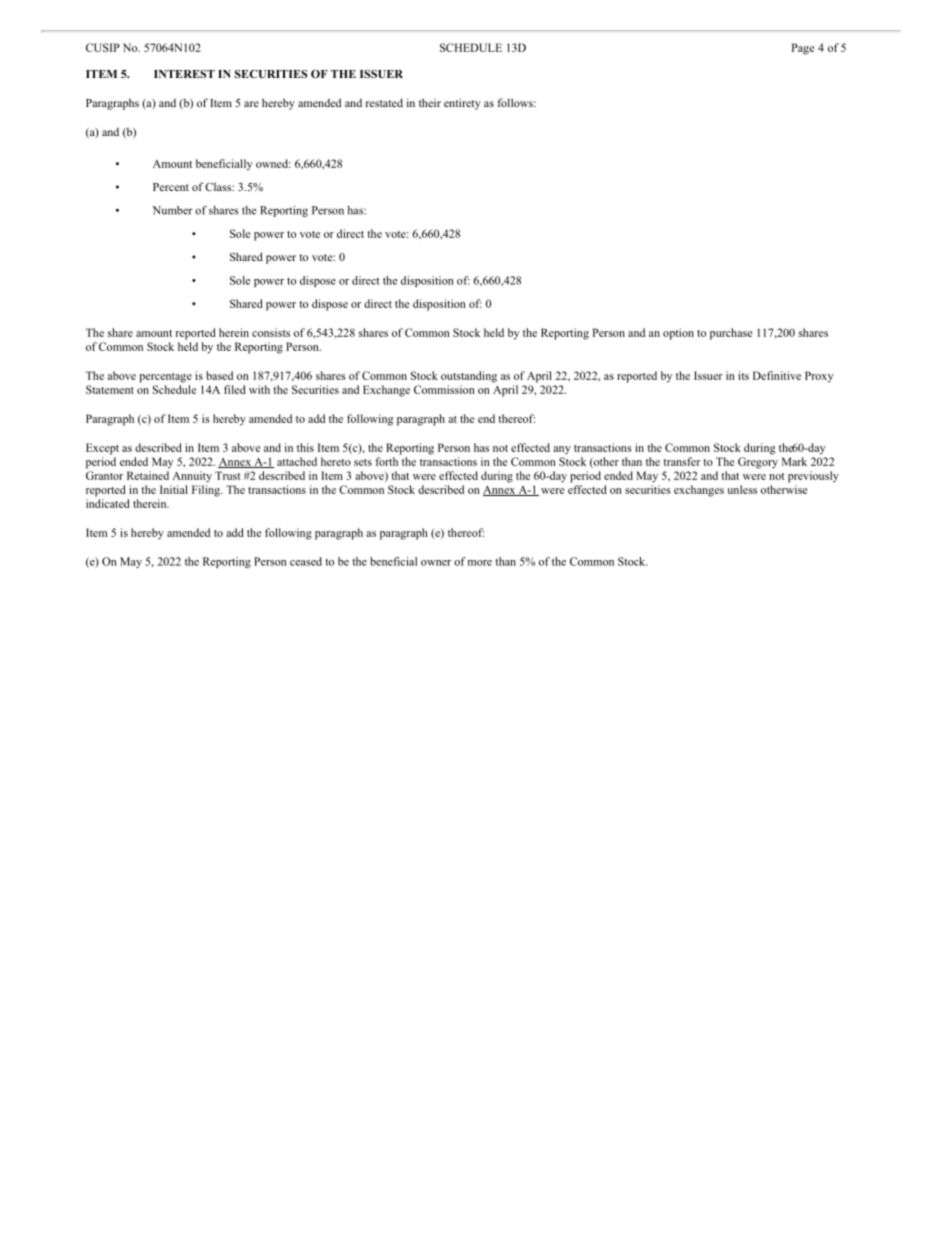 The width and height of the page is (952, 1233). Describe the element at coordinates (184, 74) in the page. I see `INTEREST` at that location.
